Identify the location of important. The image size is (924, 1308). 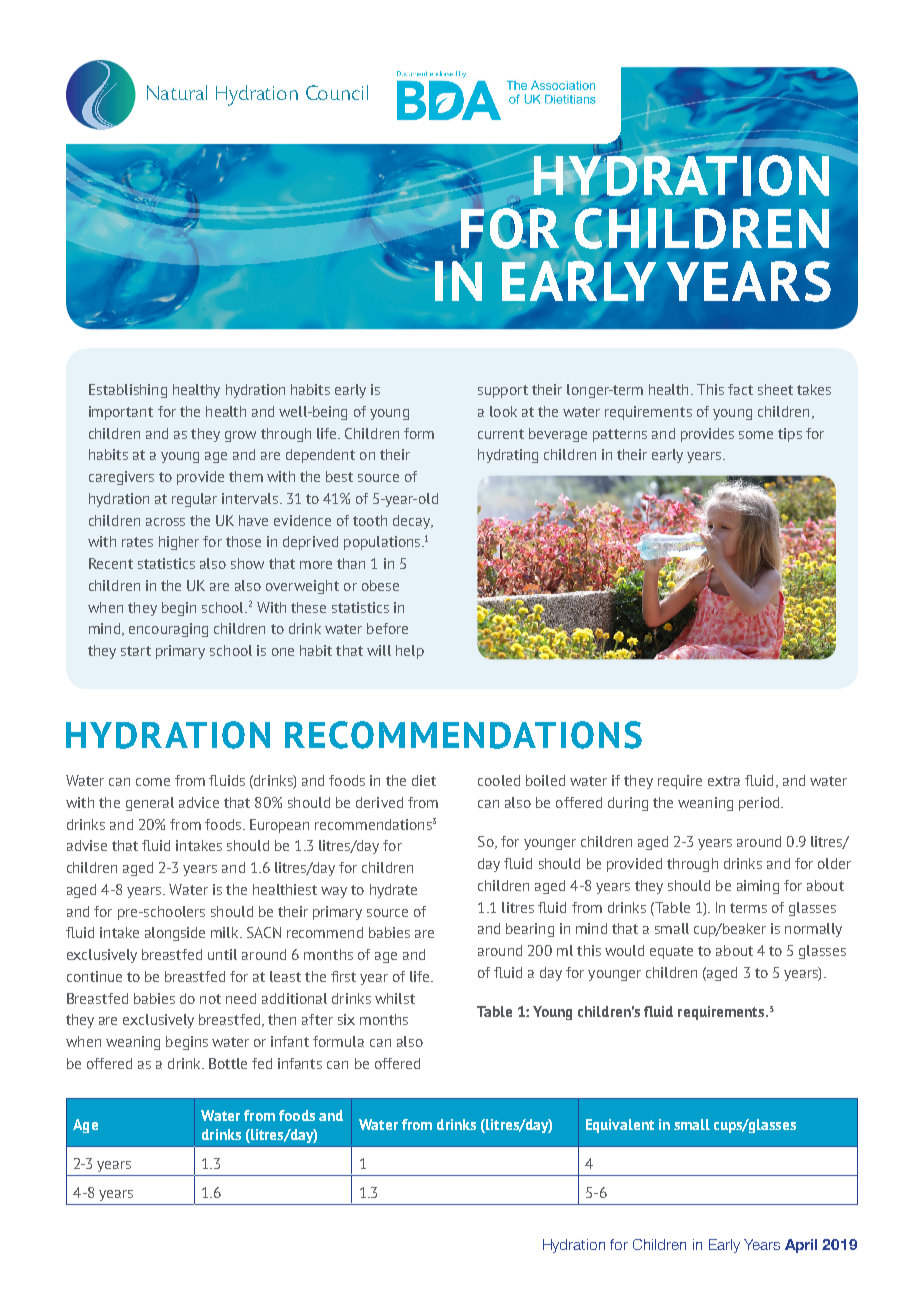
(121, 413).
